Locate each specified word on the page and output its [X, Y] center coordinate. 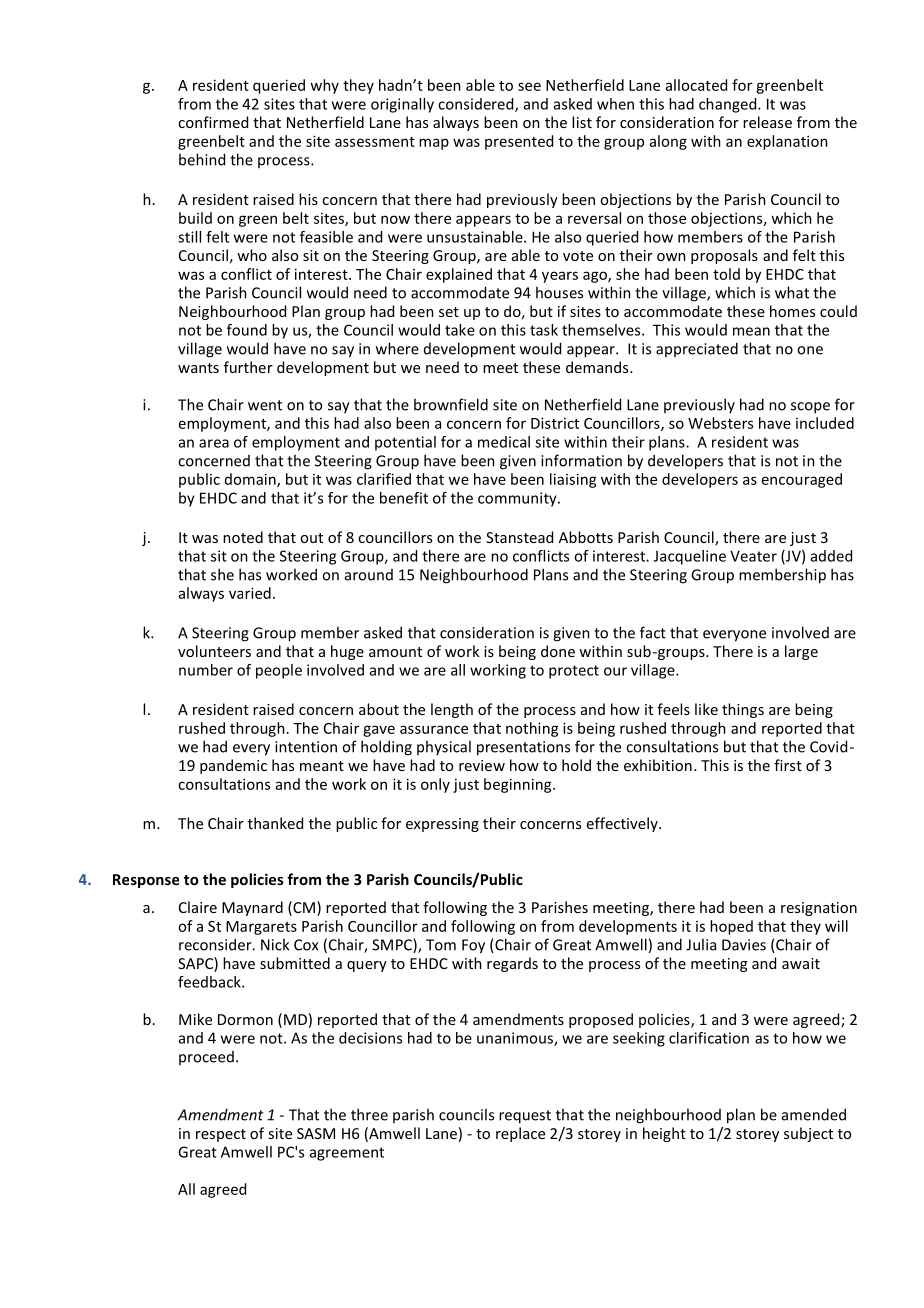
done [558, 651]
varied [250, 593]
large [801, 652]
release [767, 122]
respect [221, 1135]
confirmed [213, 122]
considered [477, 105]
